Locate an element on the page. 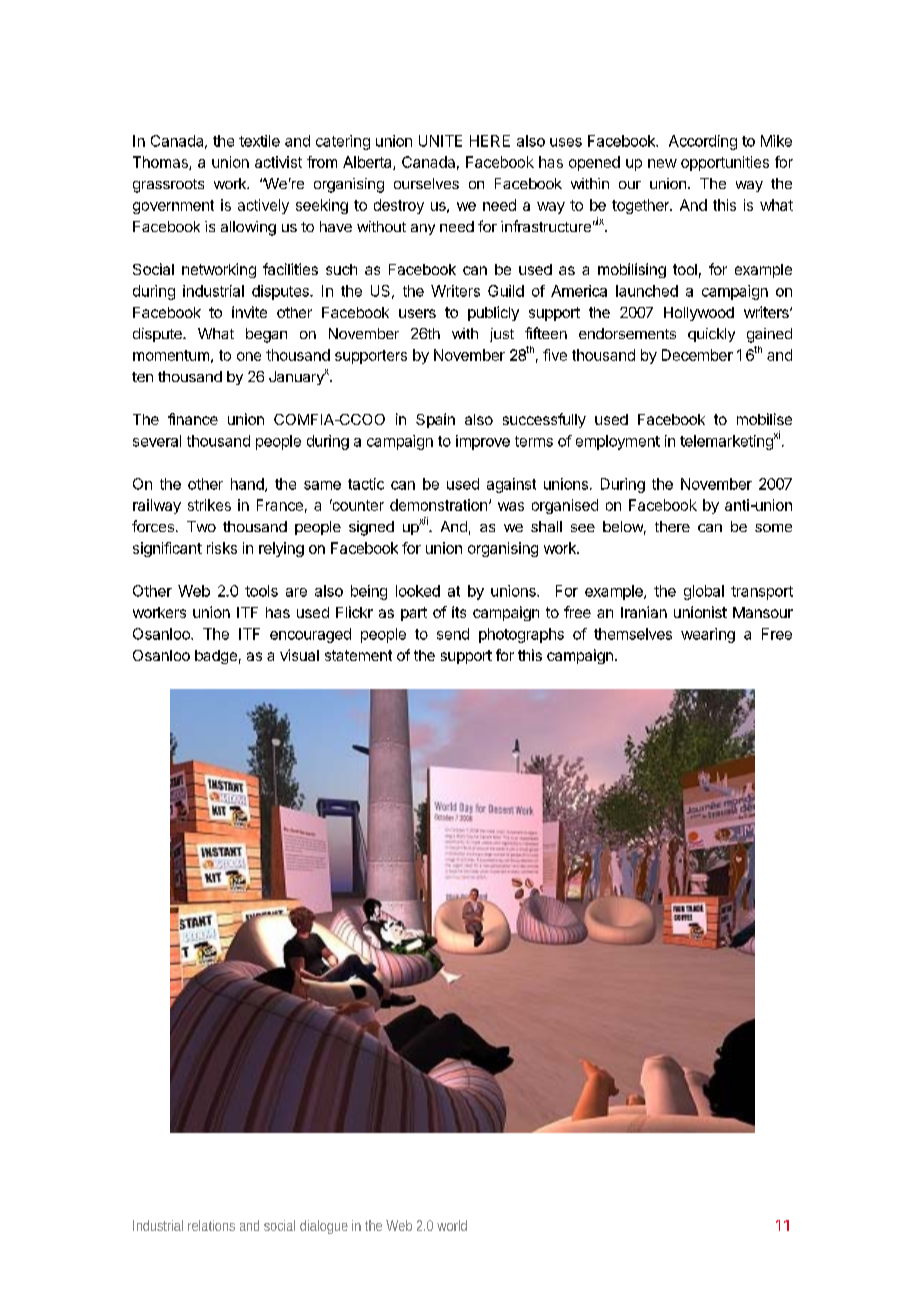 The image size is (924, 1308). themselves is located at coordinates (633, 634).
